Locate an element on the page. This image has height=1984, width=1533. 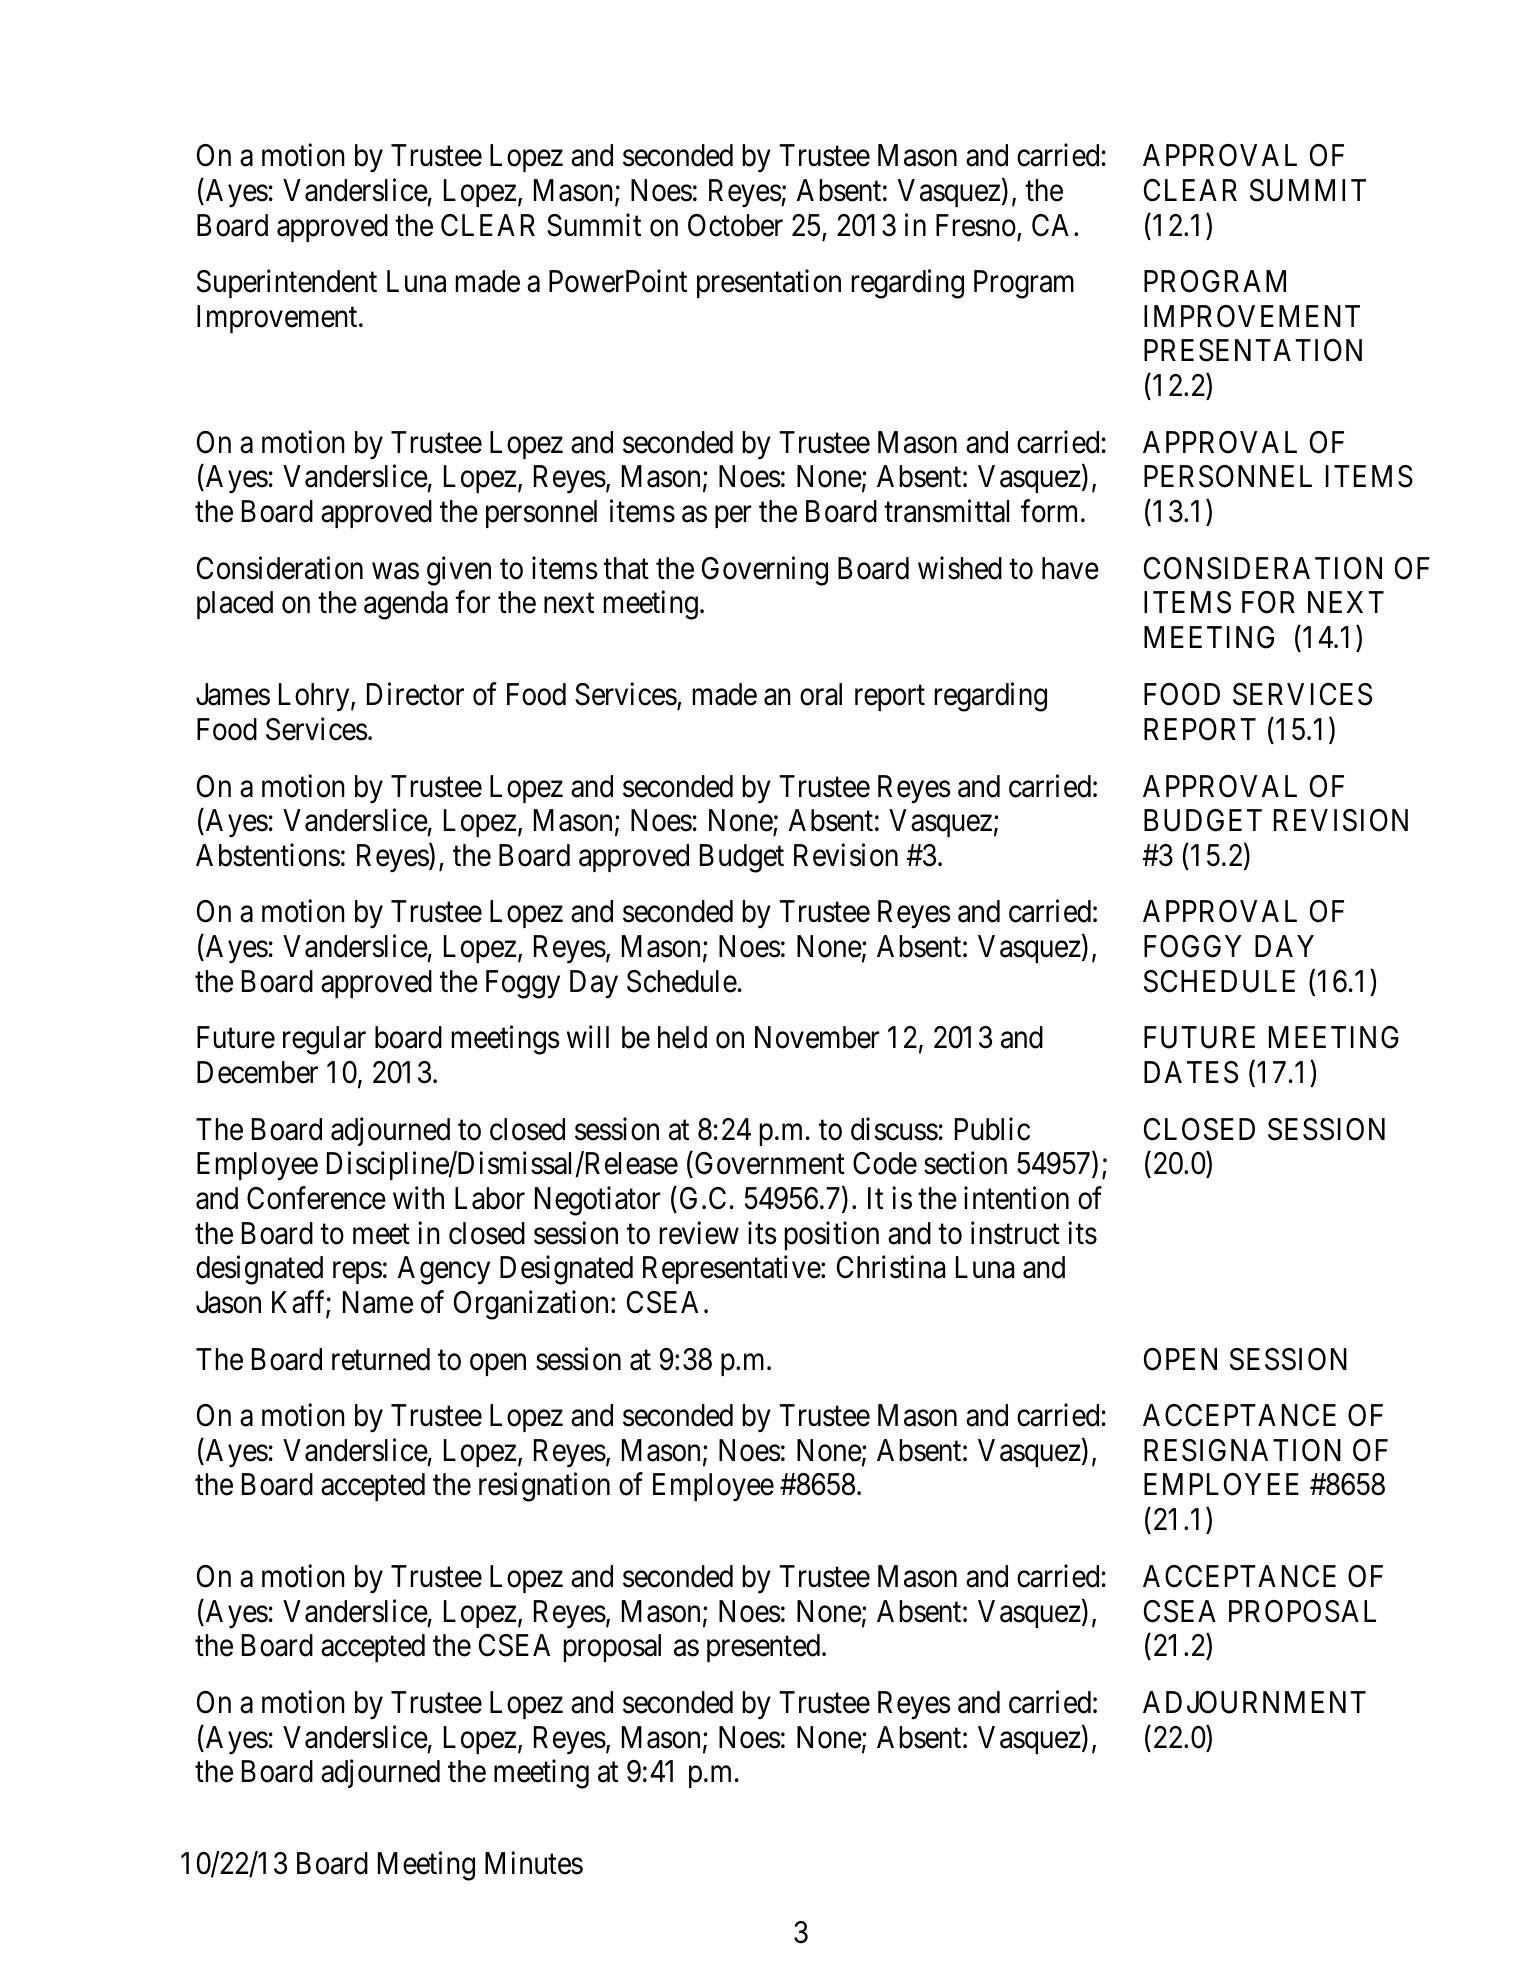
Fresno is located at coordinates (976, 225).
